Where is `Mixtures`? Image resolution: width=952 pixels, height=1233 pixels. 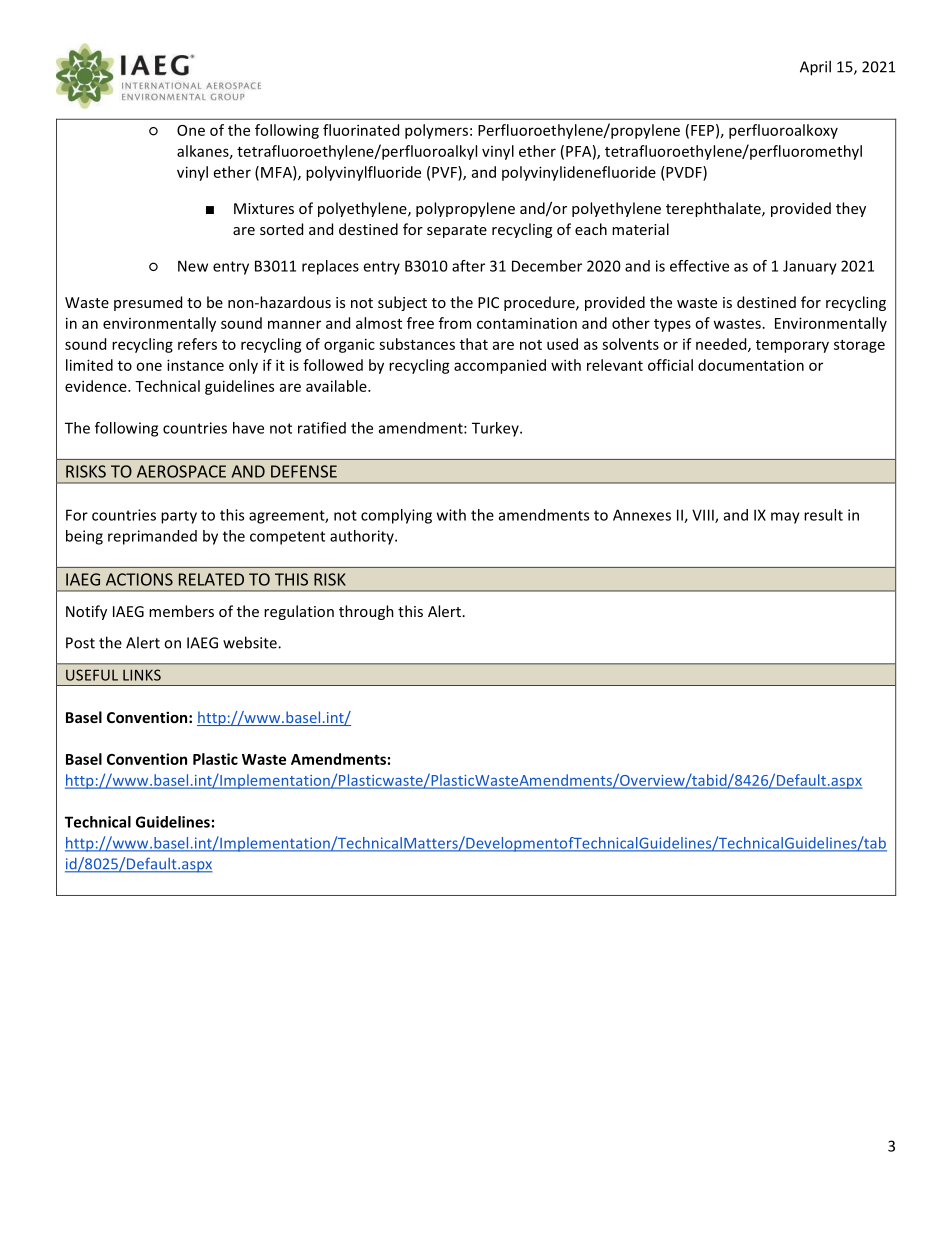
Mixtures is located at coordinates (264, 208).
